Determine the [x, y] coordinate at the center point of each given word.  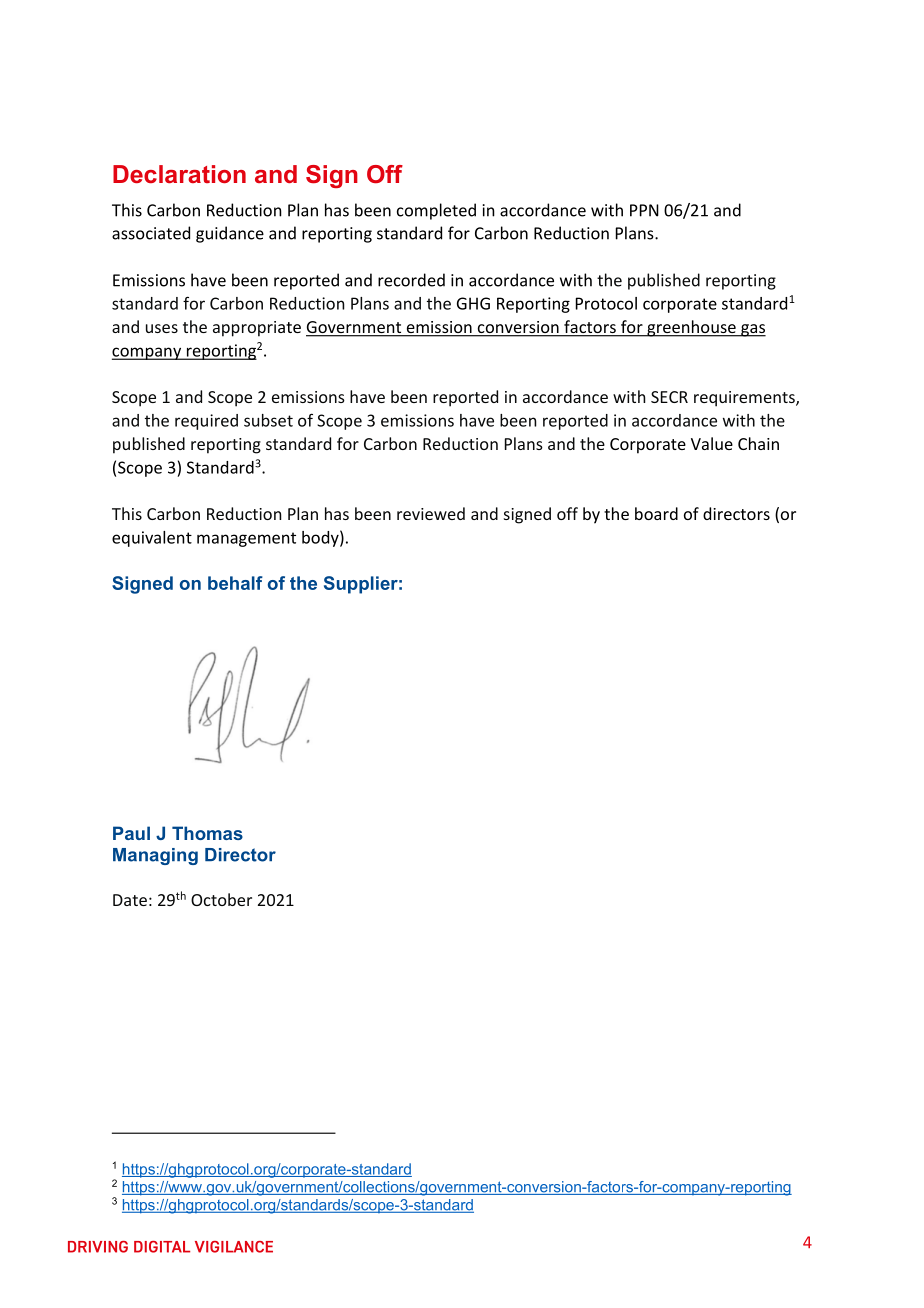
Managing [155, 856]
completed [436, 211]
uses [162, 328]
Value [712, 443]
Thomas [207, 833]
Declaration [179, 174]
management [246, 539]
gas [752, 330]
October [221, 899]
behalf [235, 583]
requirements [745, 399]
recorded [411, 280]
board [656, 513]
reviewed [431, 513]
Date [130, 900]
